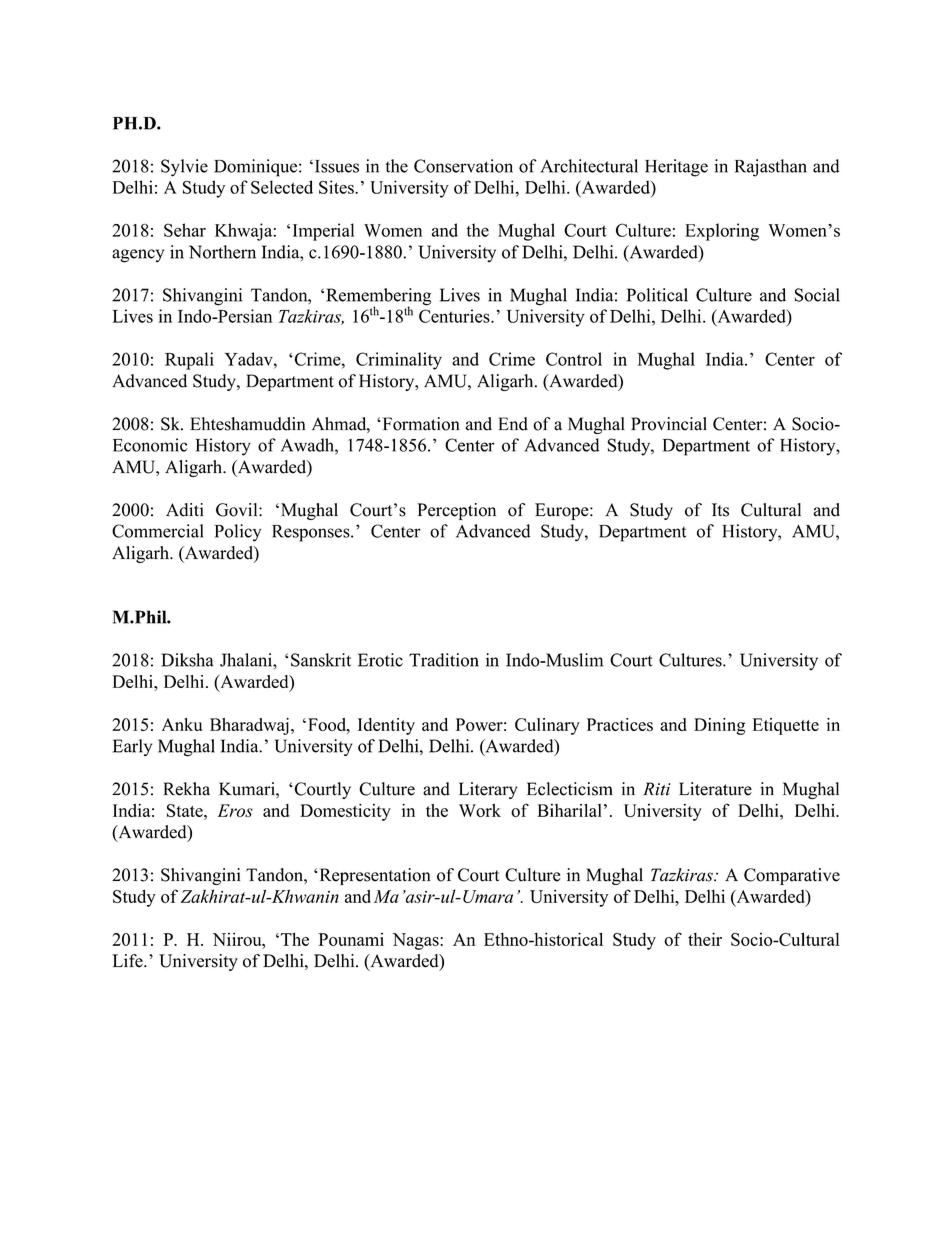 Image resolution: width=952 pixels, height=1233 pixels. I want to click on Rajasthan, so click(771, 168).
